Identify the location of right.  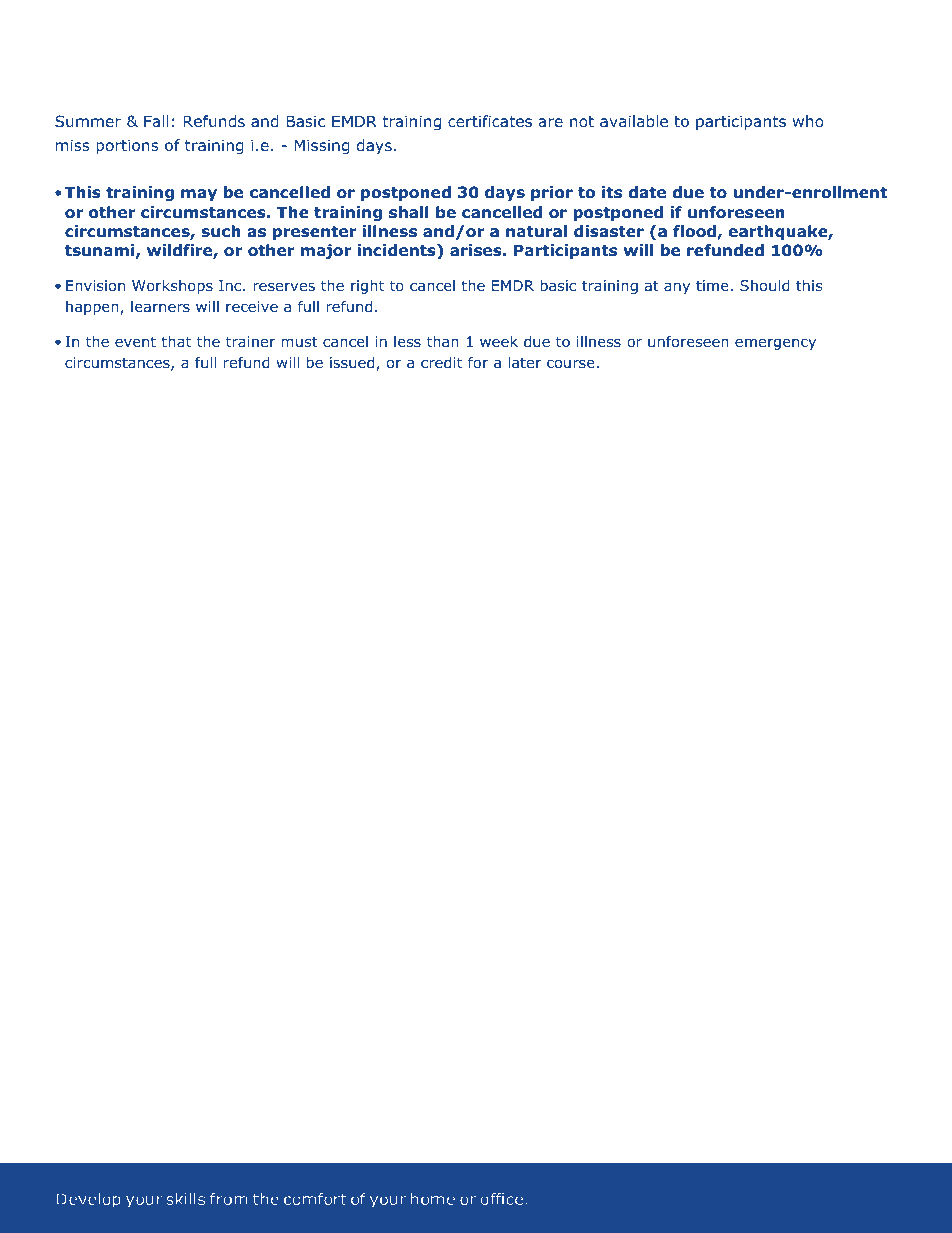
(367, 287).
